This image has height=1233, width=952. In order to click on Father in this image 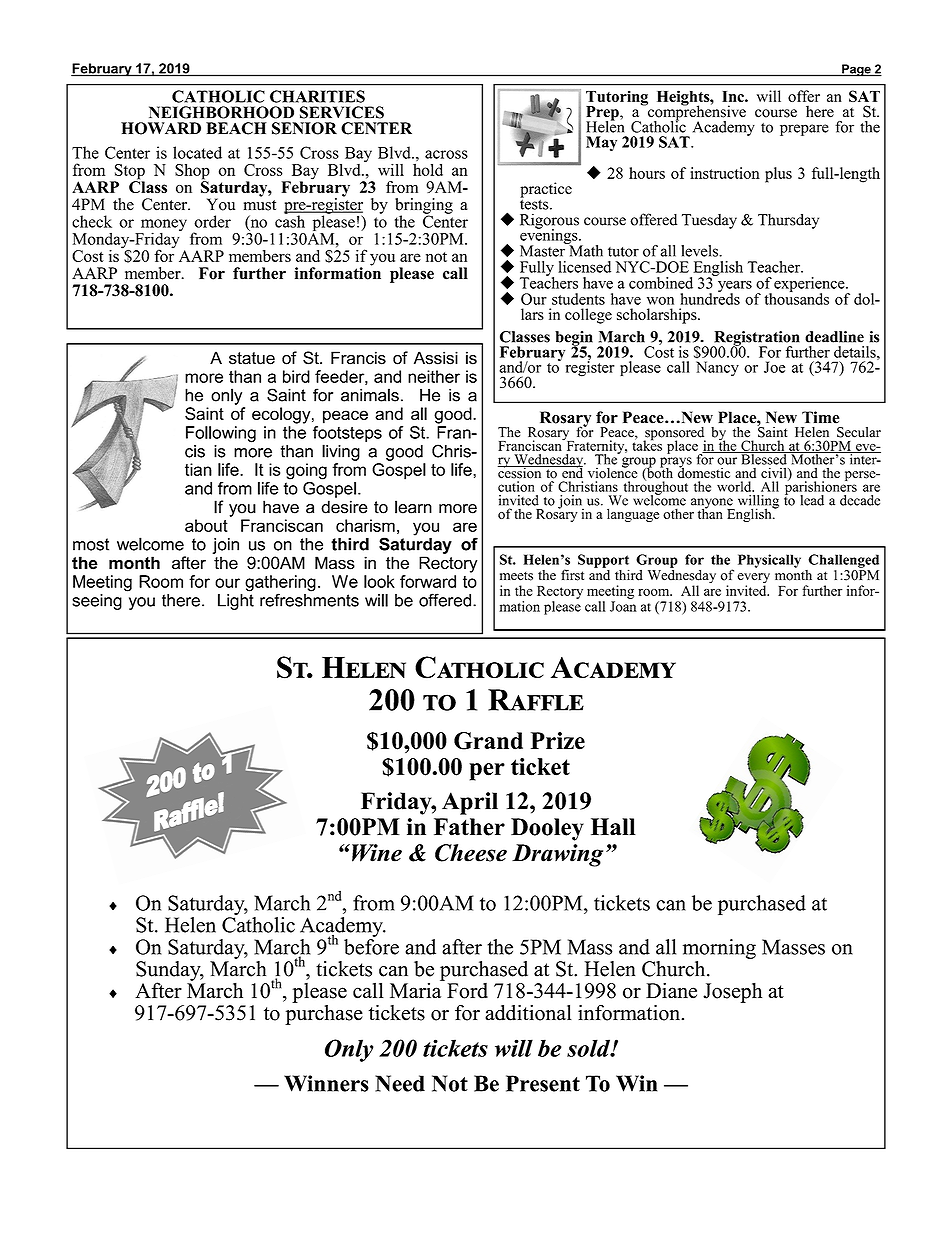, I will do `click(469, 827)`.
